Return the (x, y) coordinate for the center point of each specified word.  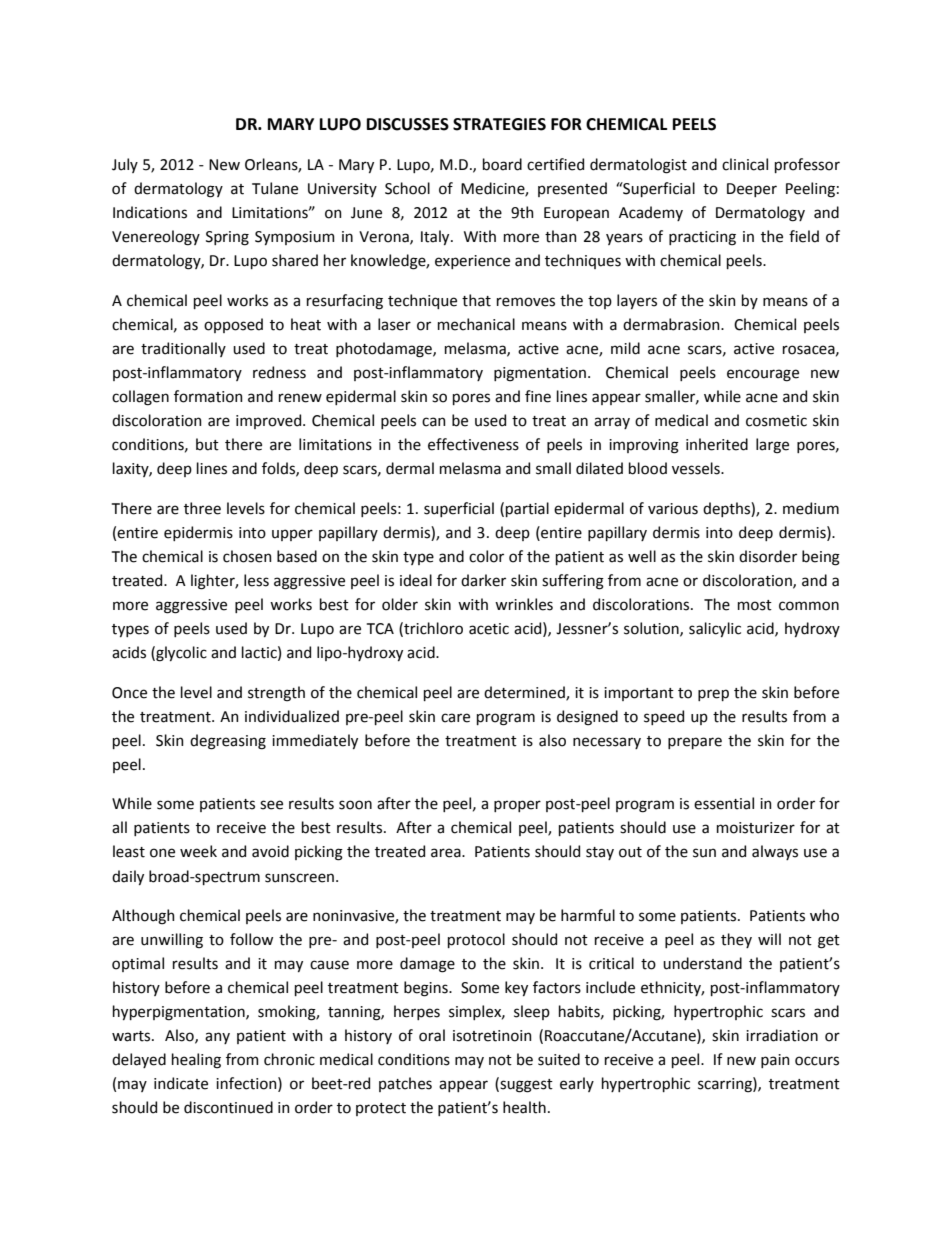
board (502, 164)
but (207, 444)
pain (775, 1061)
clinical (745, 164)
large (772, 446)
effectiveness (473, 444)
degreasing (228, 742)
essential (724, 803)
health (524, 1107)
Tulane (275, 188)
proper (517, 806)
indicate (181, 1083)
